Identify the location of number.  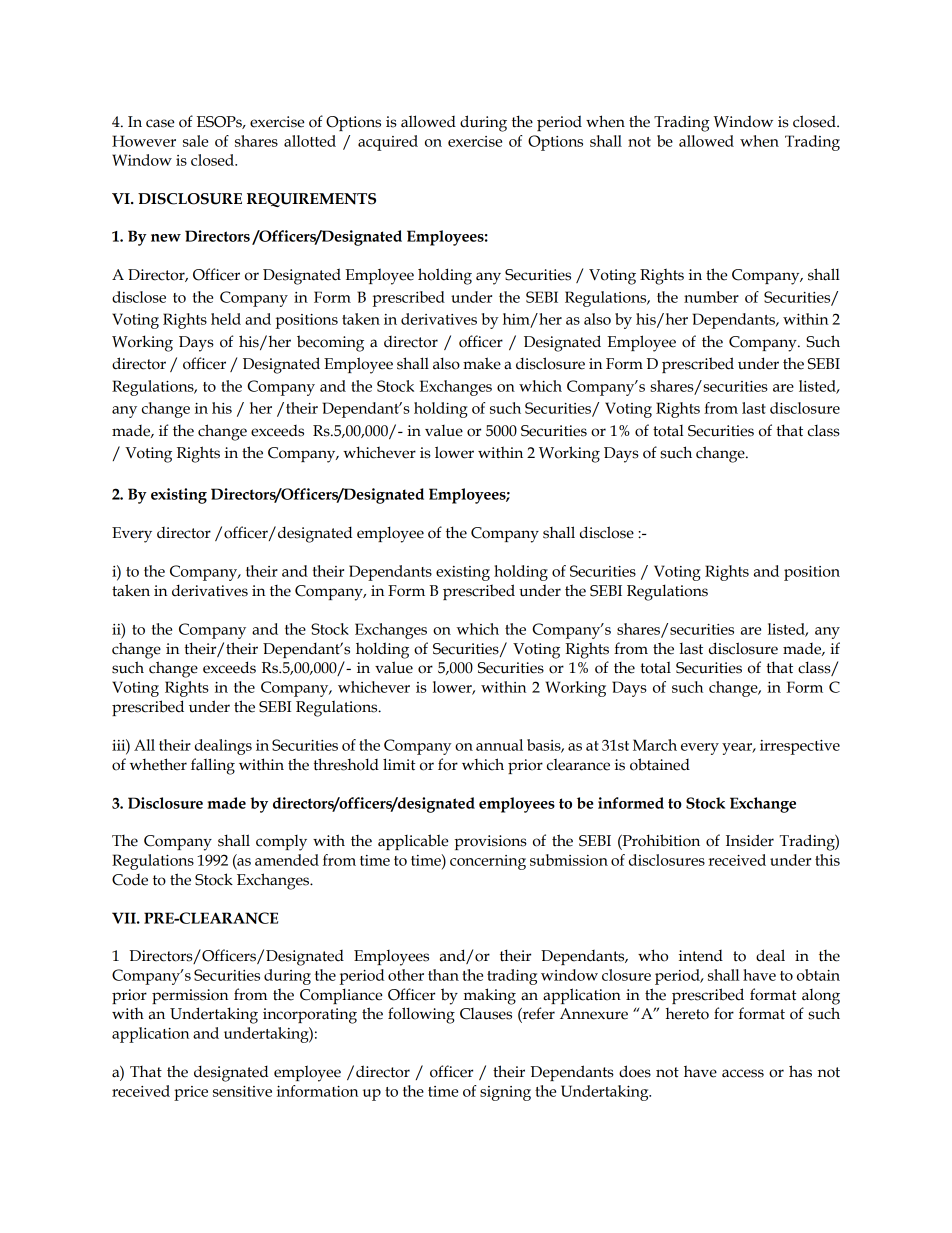
(711, 297).
